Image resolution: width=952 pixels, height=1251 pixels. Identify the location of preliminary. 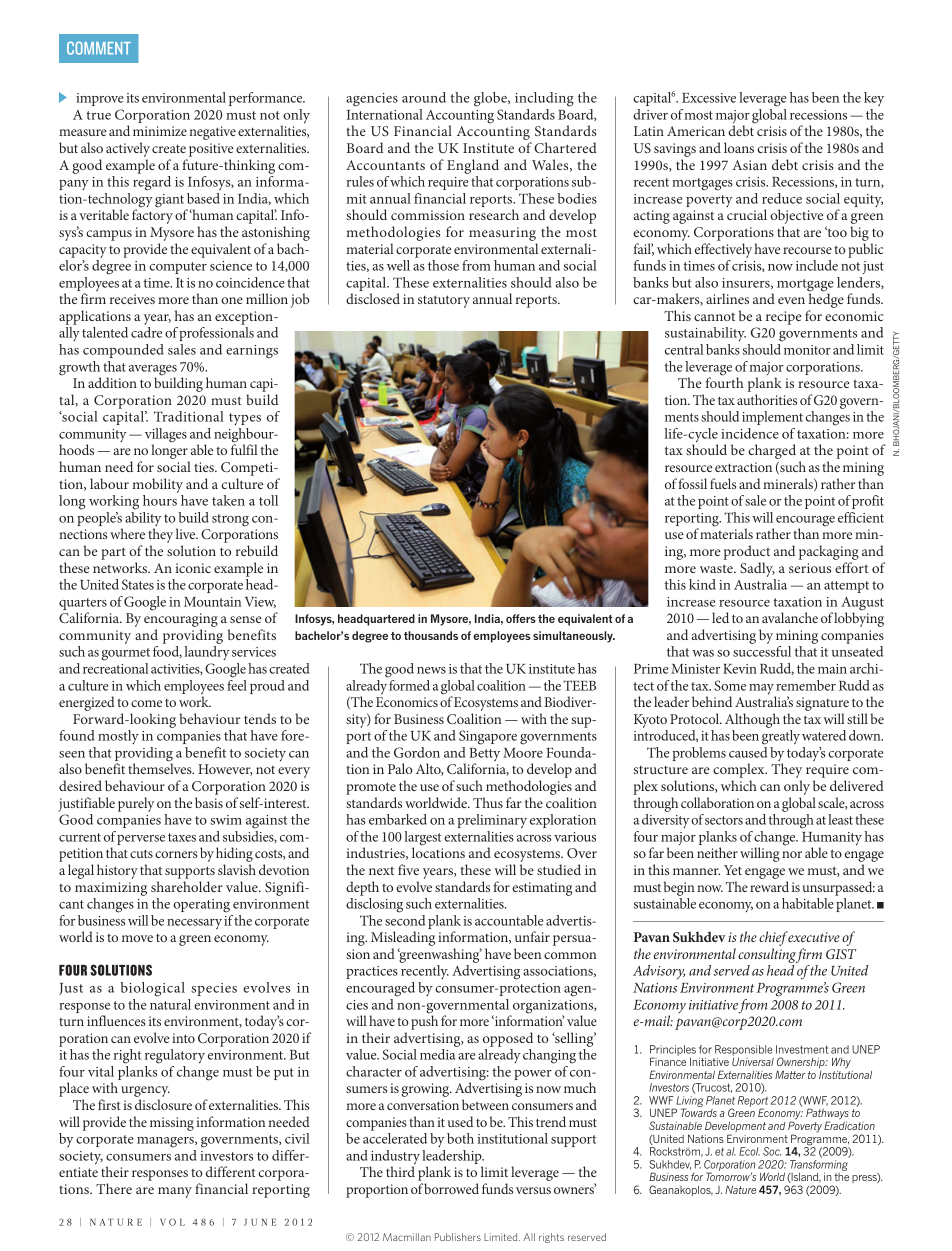
(492, 821).
